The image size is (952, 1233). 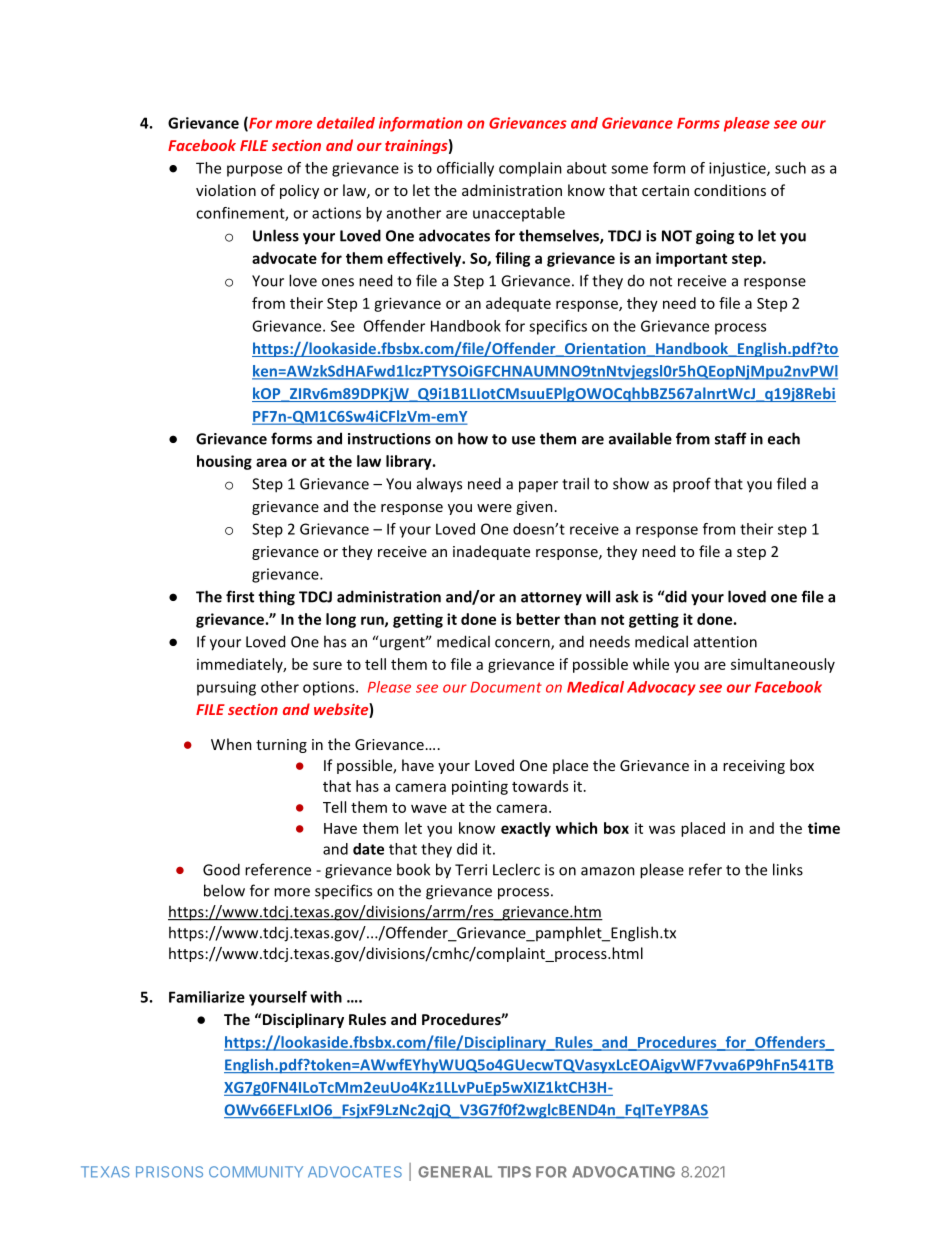 What do you see at coordinates (725, 642) in the page?
I see `attention` at bounding box center [725, 642].
